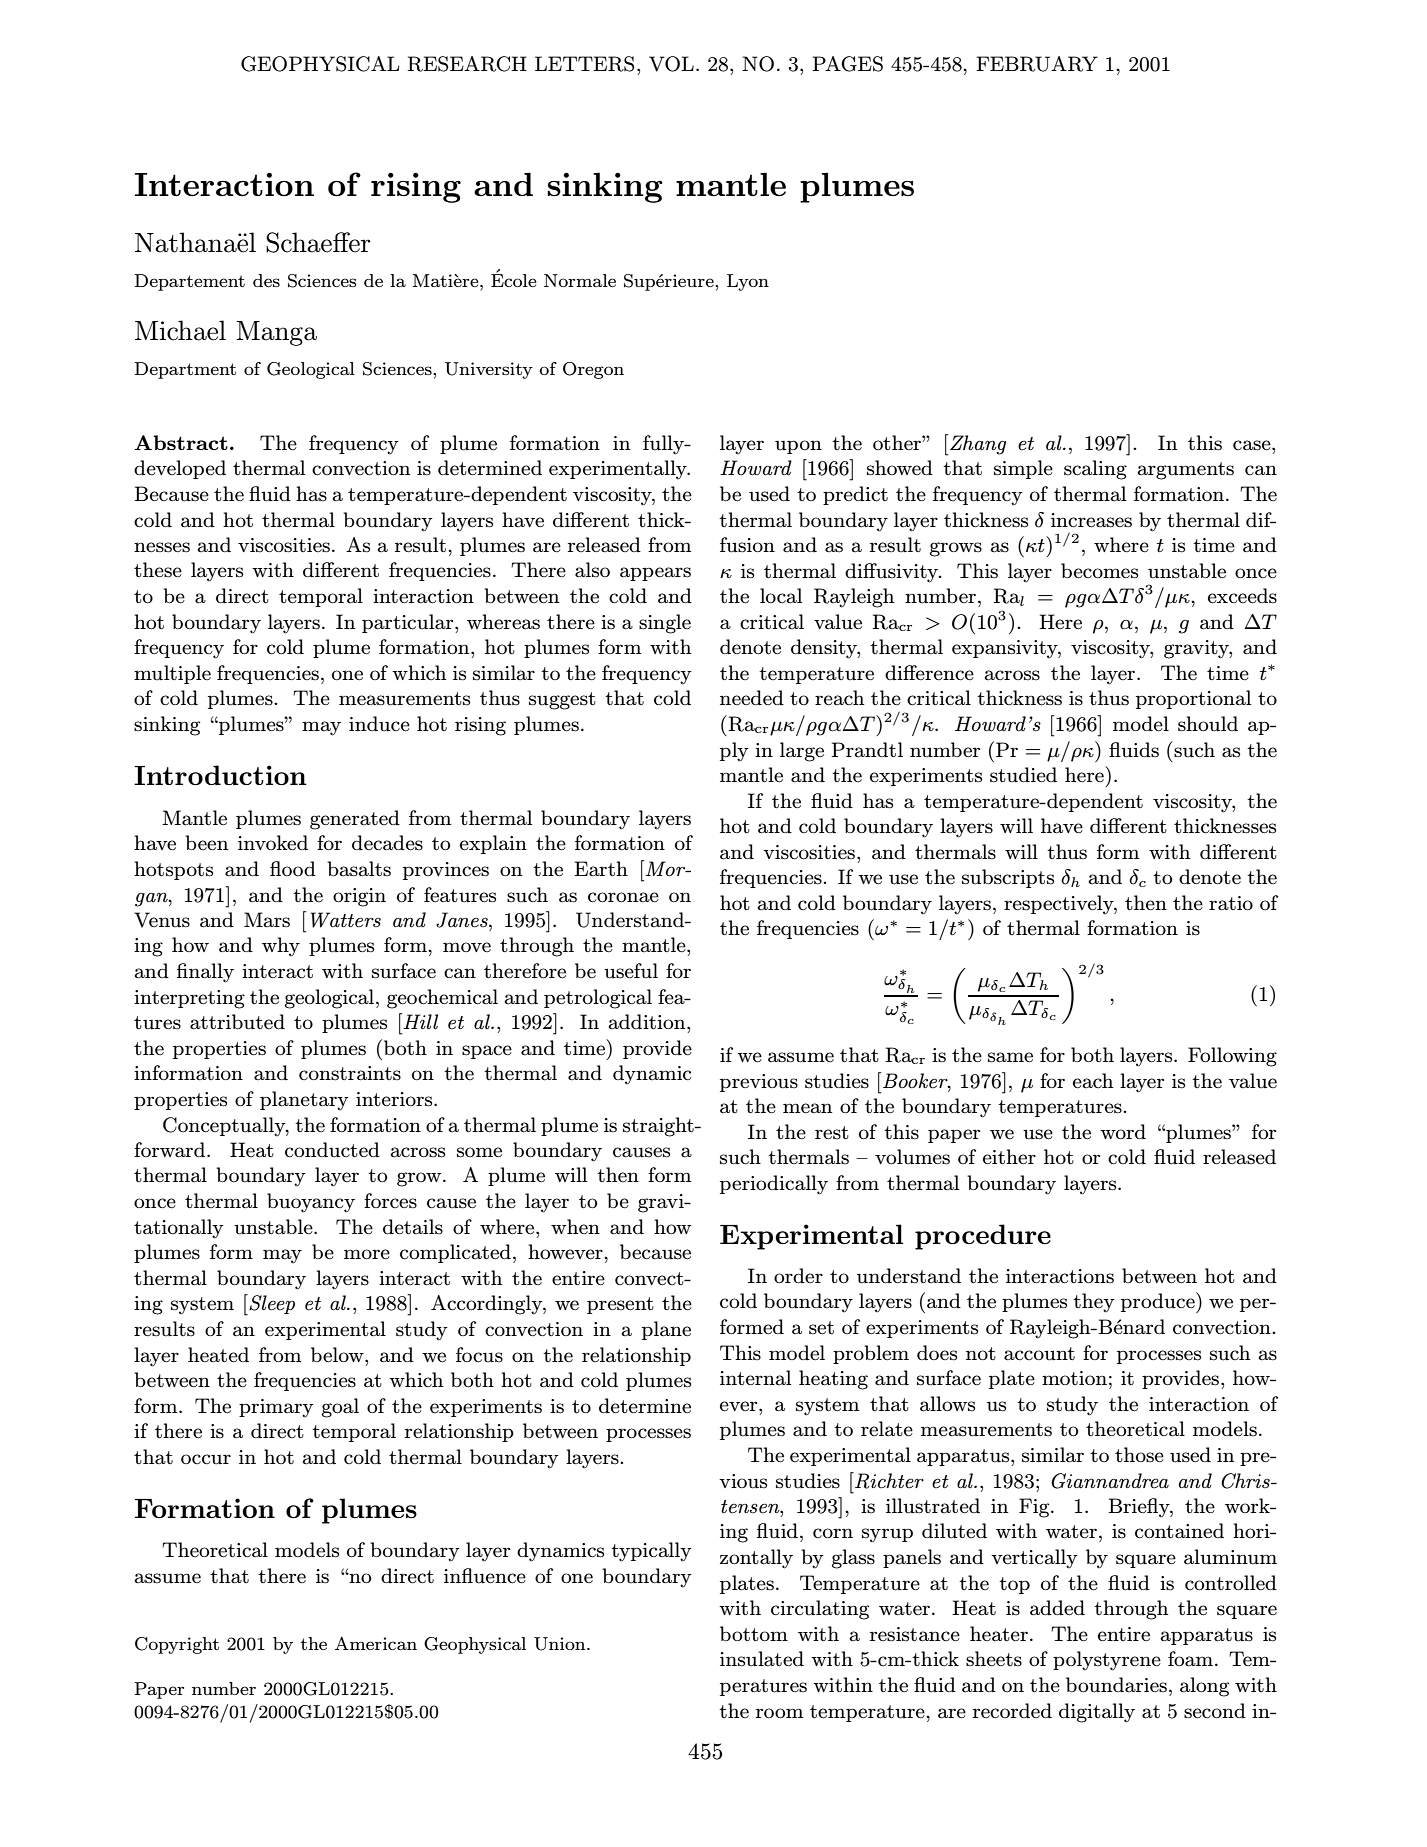 This image has height=1847, width=1427. I want to click on particular, so click(409, 623).
